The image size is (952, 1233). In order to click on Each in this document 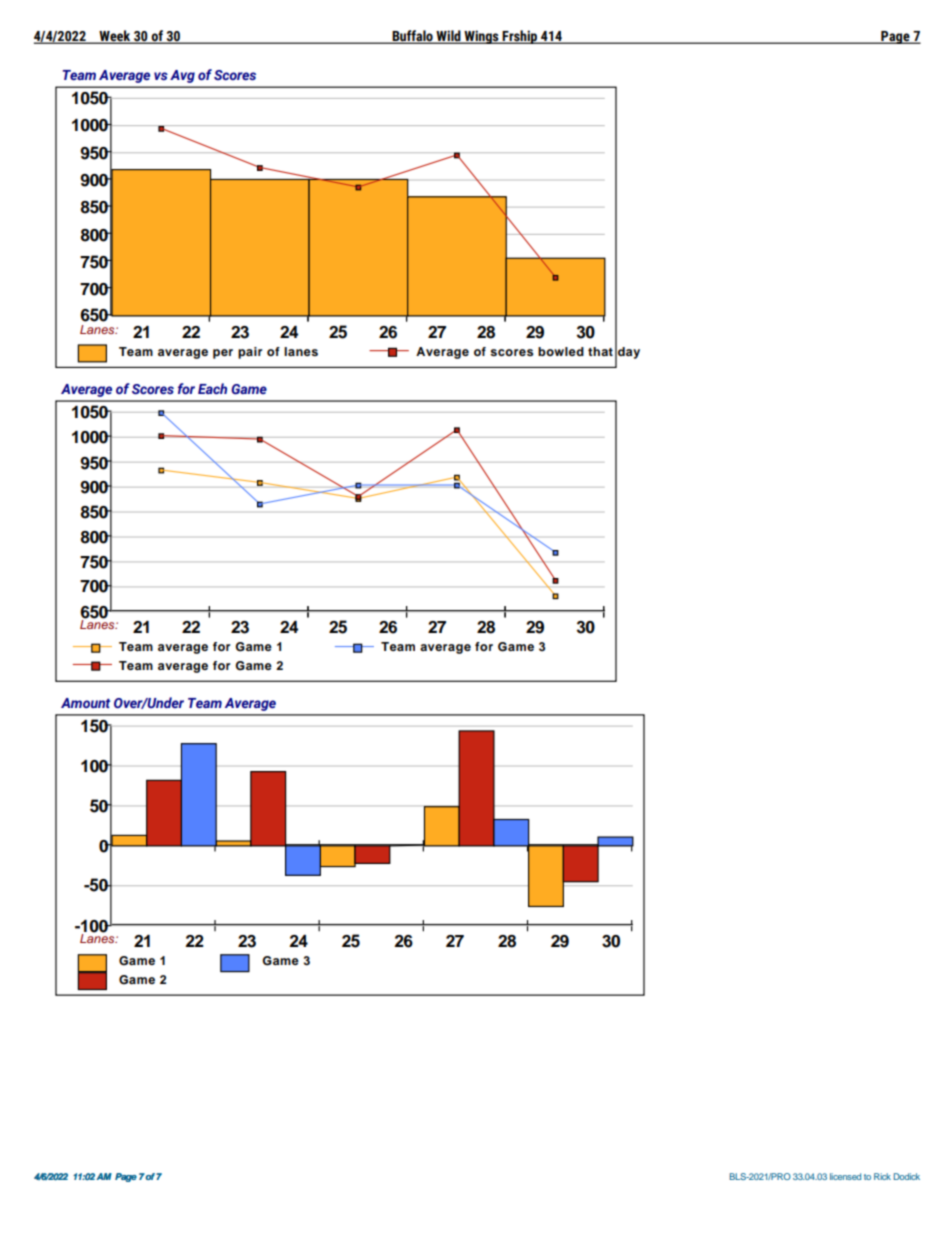, I will do `click(212, 388)`.
